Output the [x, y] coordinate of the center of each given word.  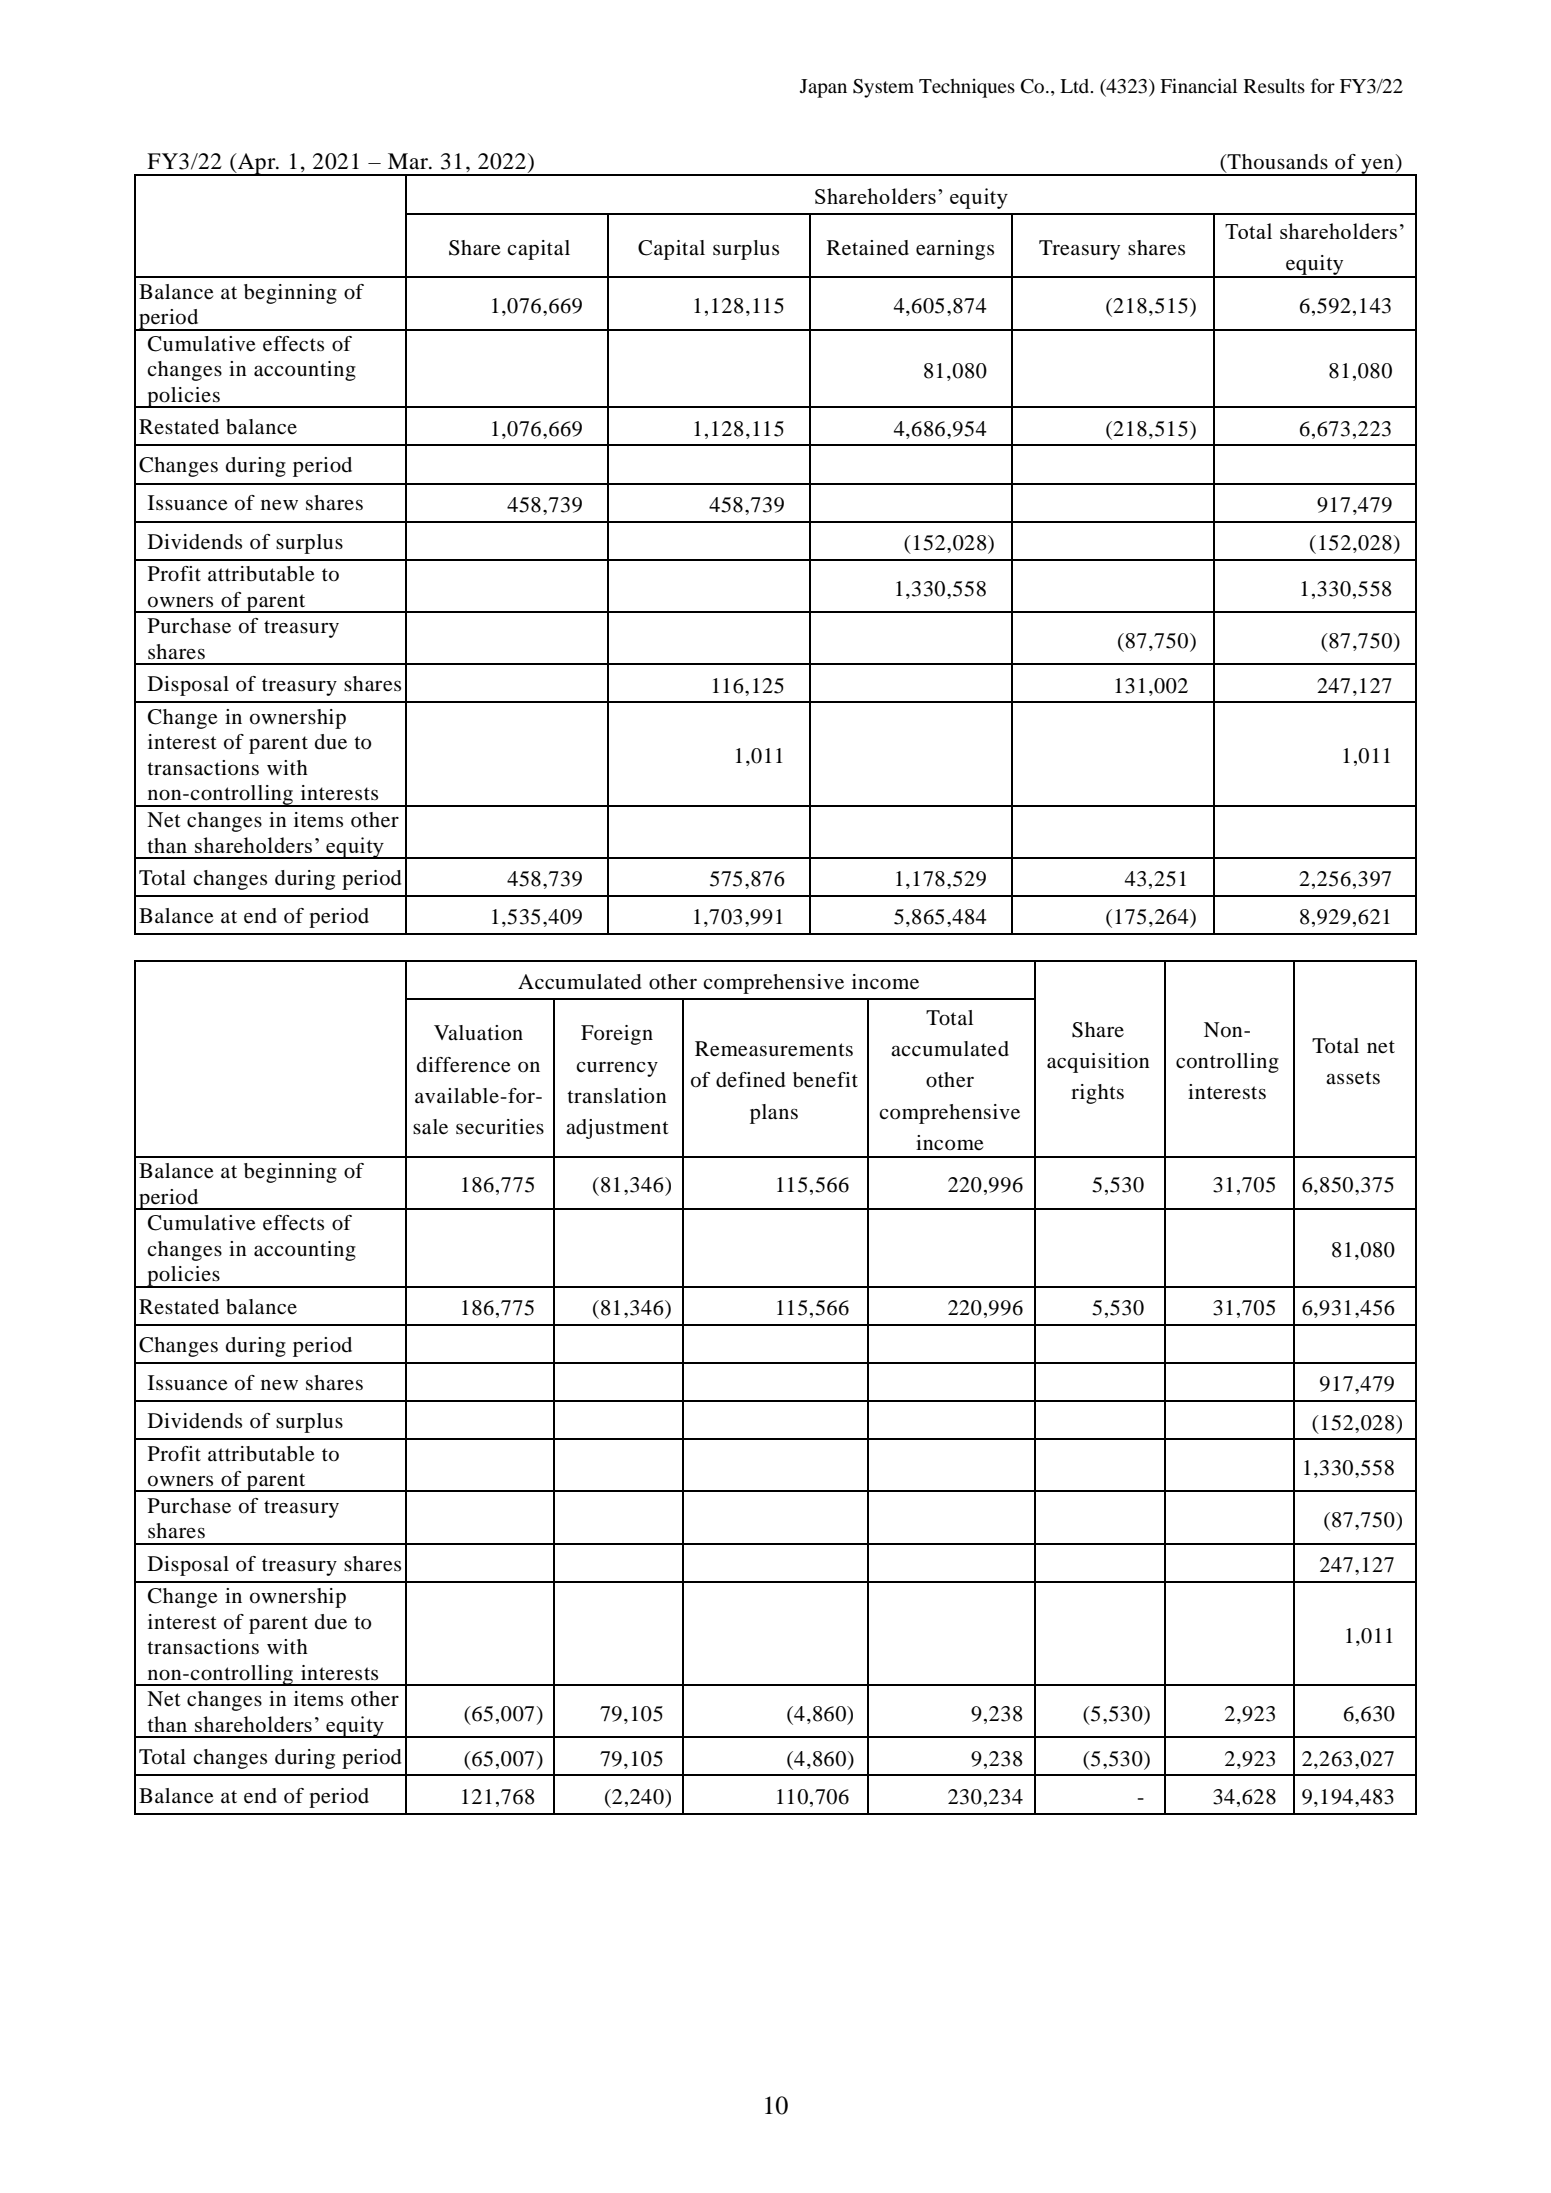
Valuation [478, 1033]
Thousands [1277, 162]
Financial [1198, 85]
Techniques [967, 88]
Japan [823, 88]
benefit [825, 1080]
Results [1274, 86]
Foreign [617, 1035]
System [883, 88]
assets [1353, 1078]
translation [617, 1096]
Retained [868, 248]
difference [463, 1065]
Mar [409, 161]
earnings [955, 250]
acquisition [1098, 1063]
